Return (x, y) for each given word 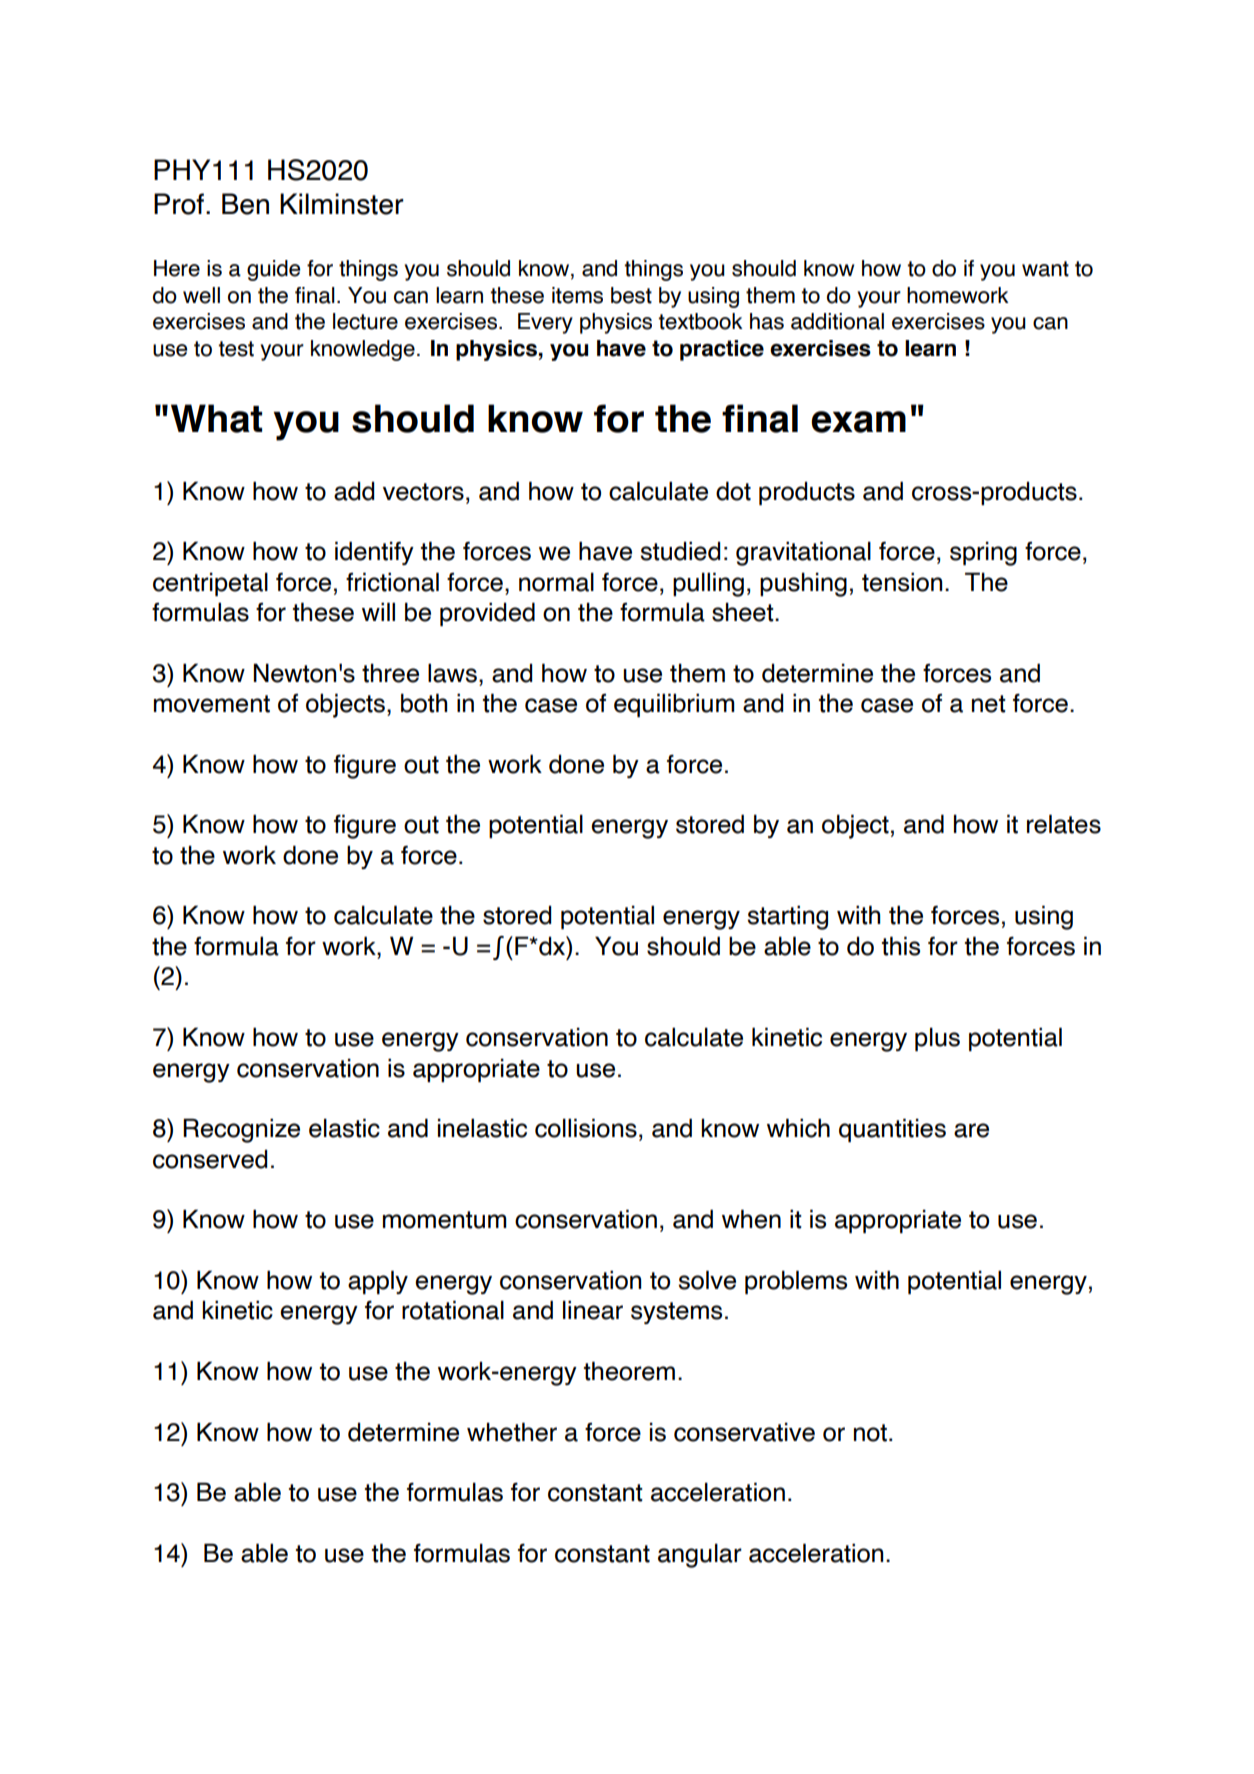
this (901, 946)
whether (512, 1432)
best (631, 295)
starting (787, 917)
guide (273, 270)
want (1045, 269)
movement (212, 704)
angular (700, 1555)
